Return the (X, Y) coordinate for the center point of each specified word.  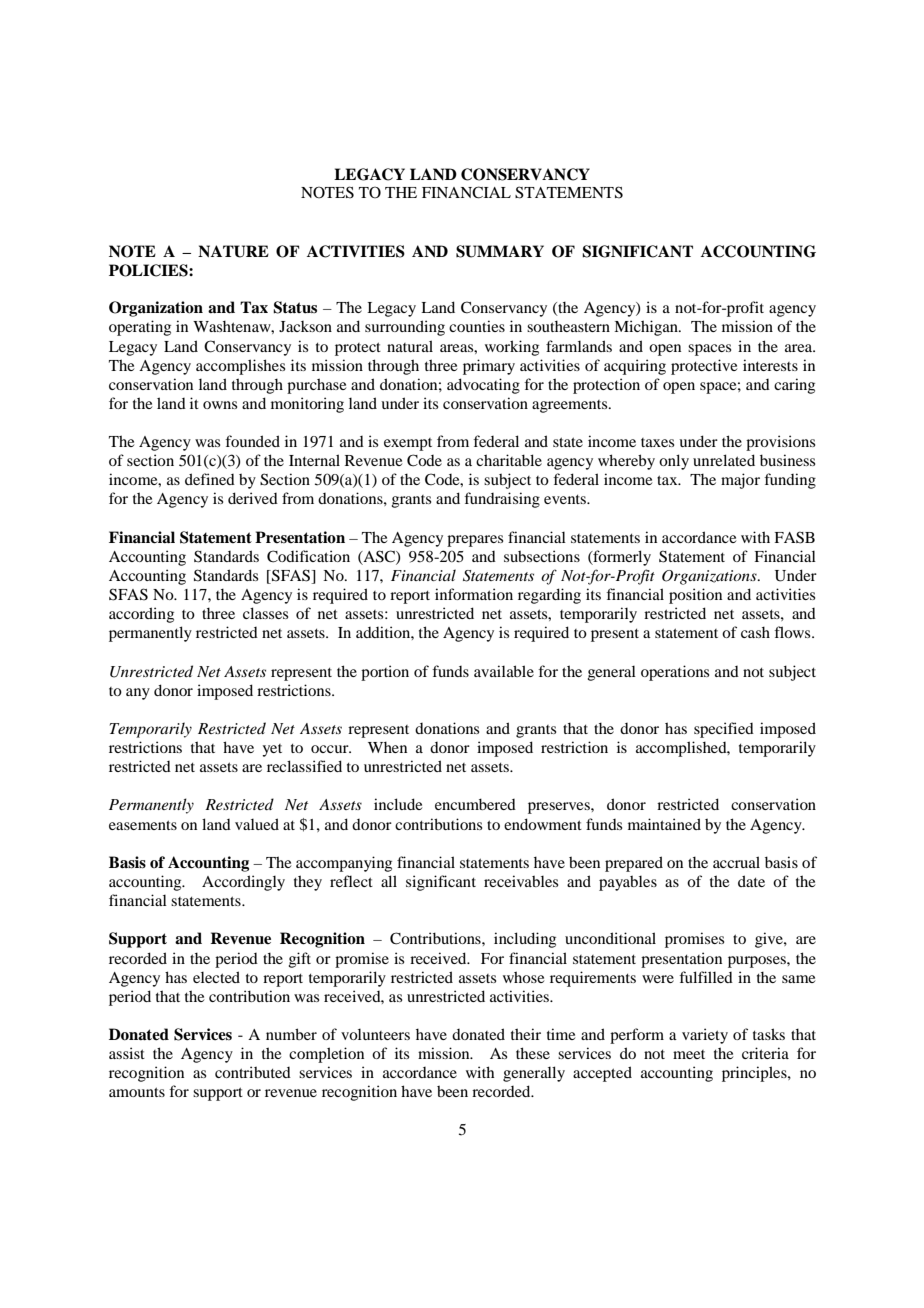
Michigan (647, 328)
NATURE (233, 251)
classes (265, 613)
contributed (253, 1072)
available (504, 671)
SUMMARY (500, 251)
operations (675, 673)
